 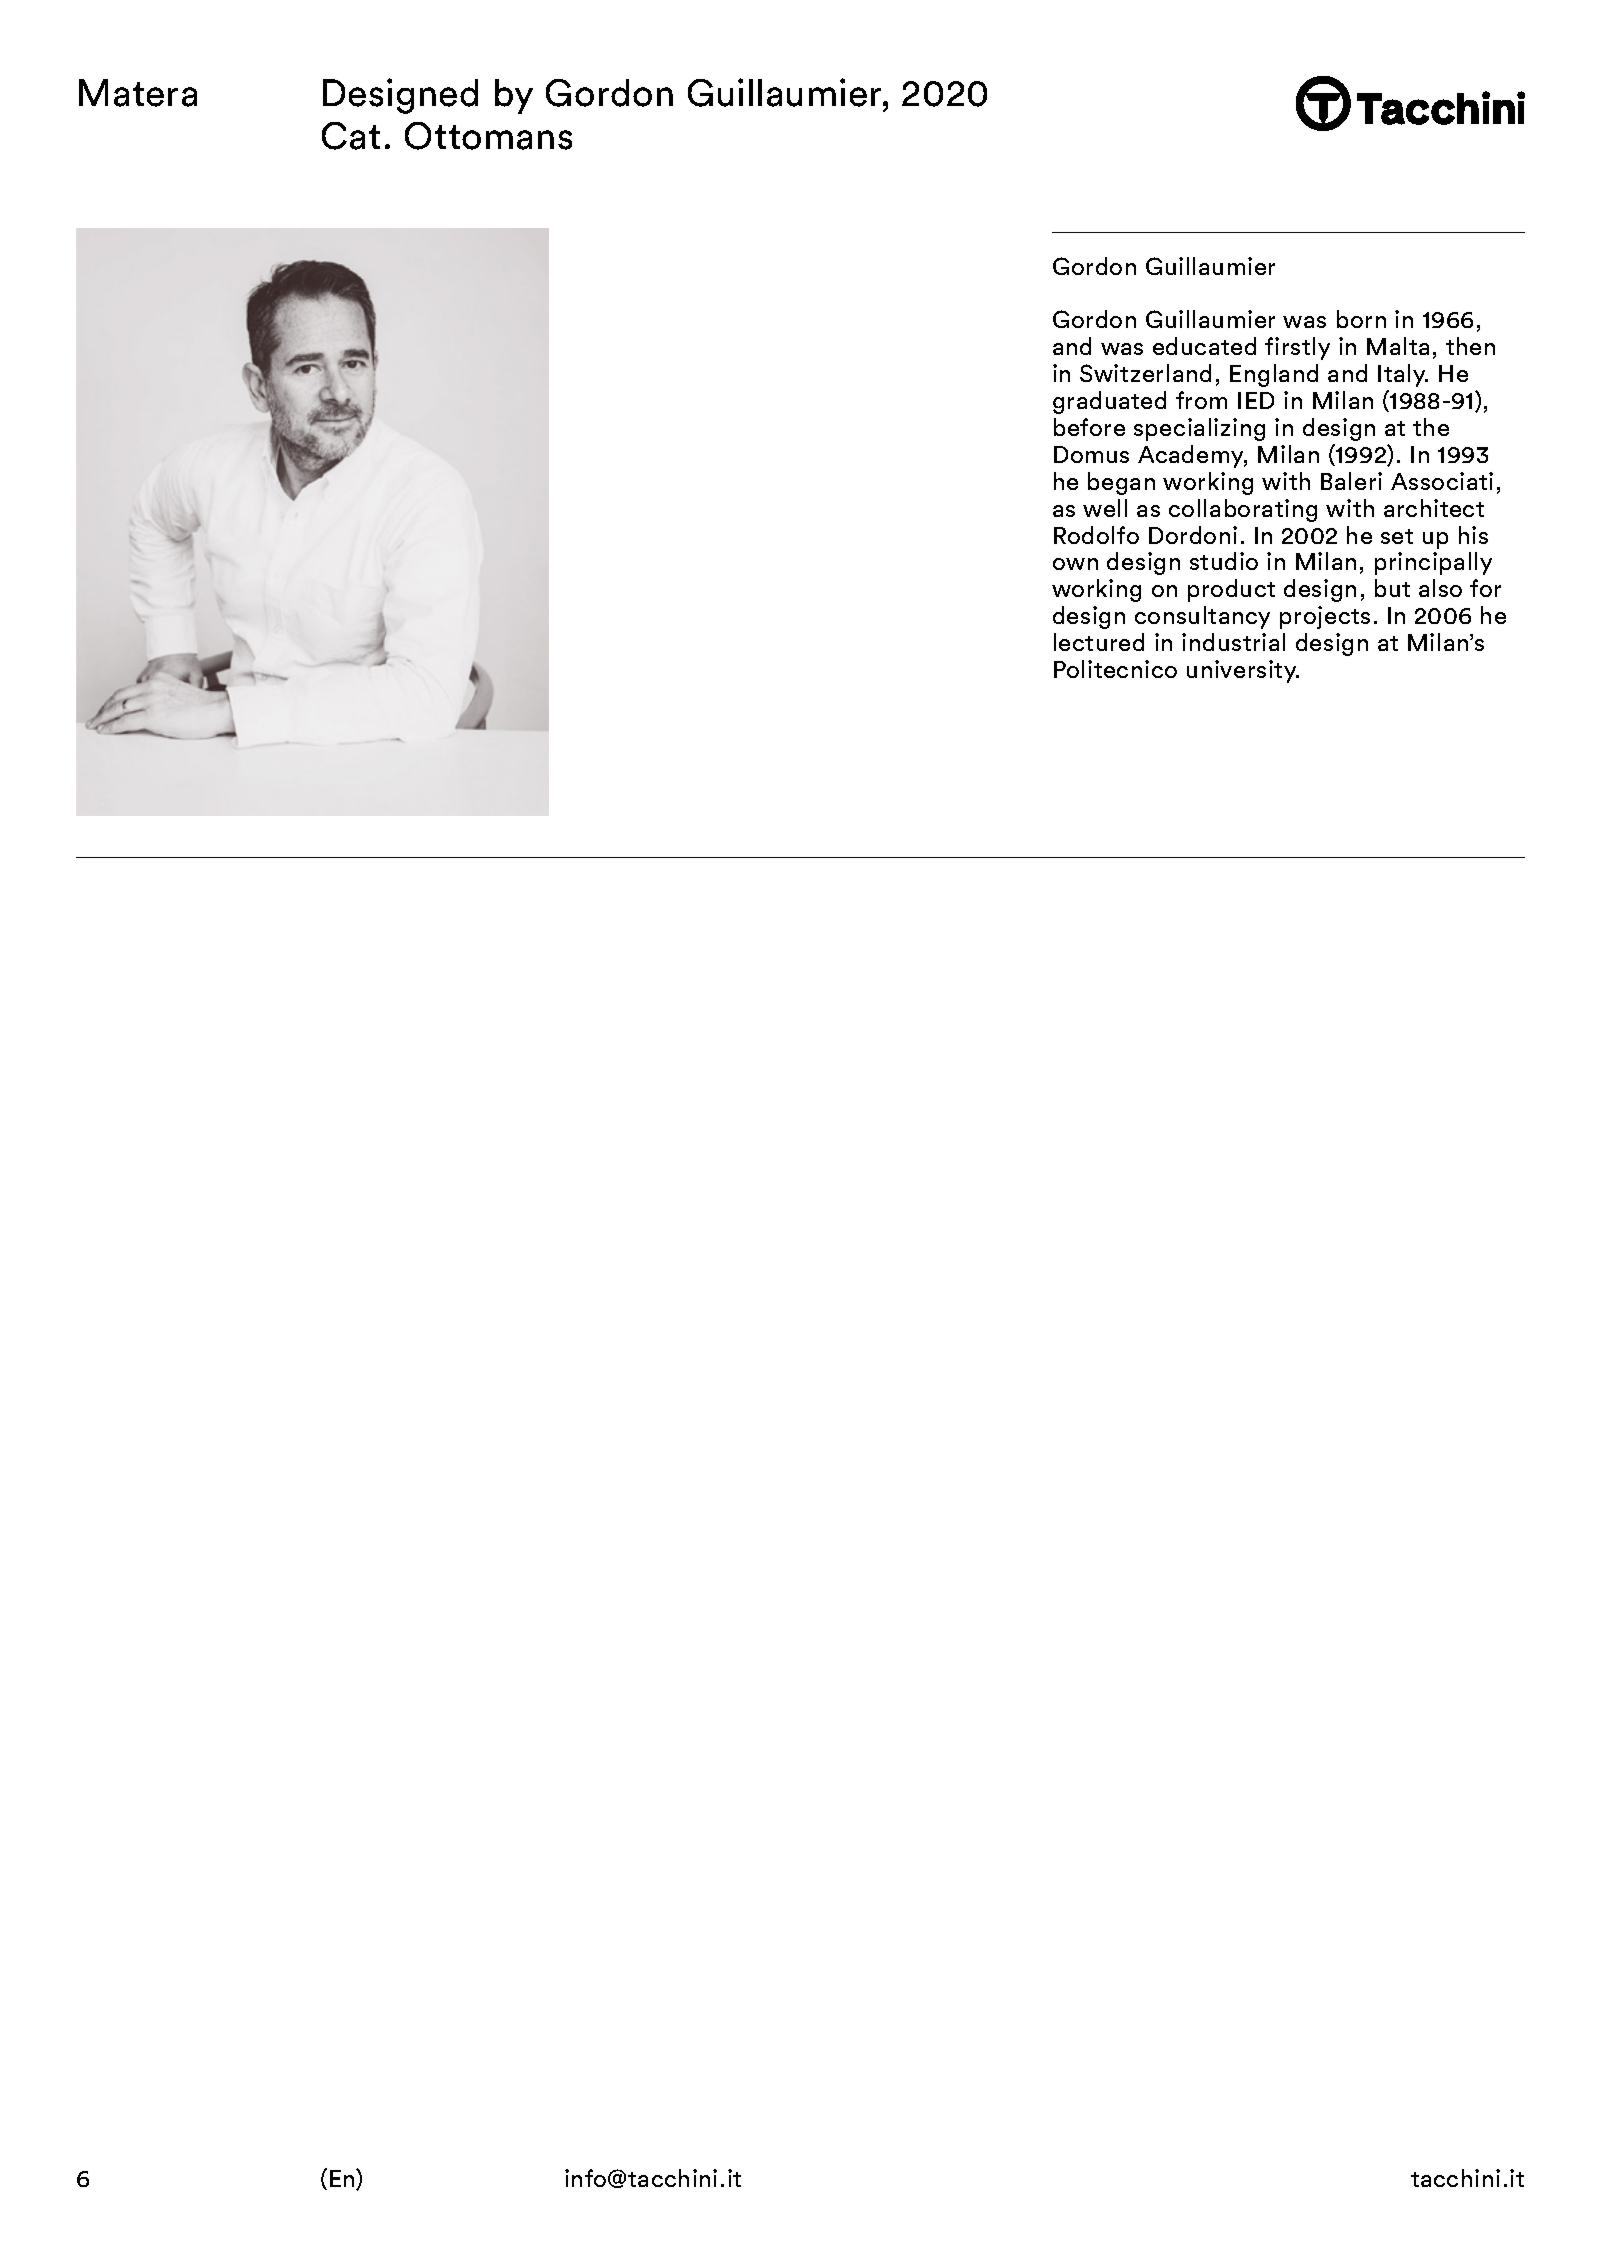 What do you see at coordinates (1105, 508) in the page?
I see `well` at bounding box center [1105, 508].
